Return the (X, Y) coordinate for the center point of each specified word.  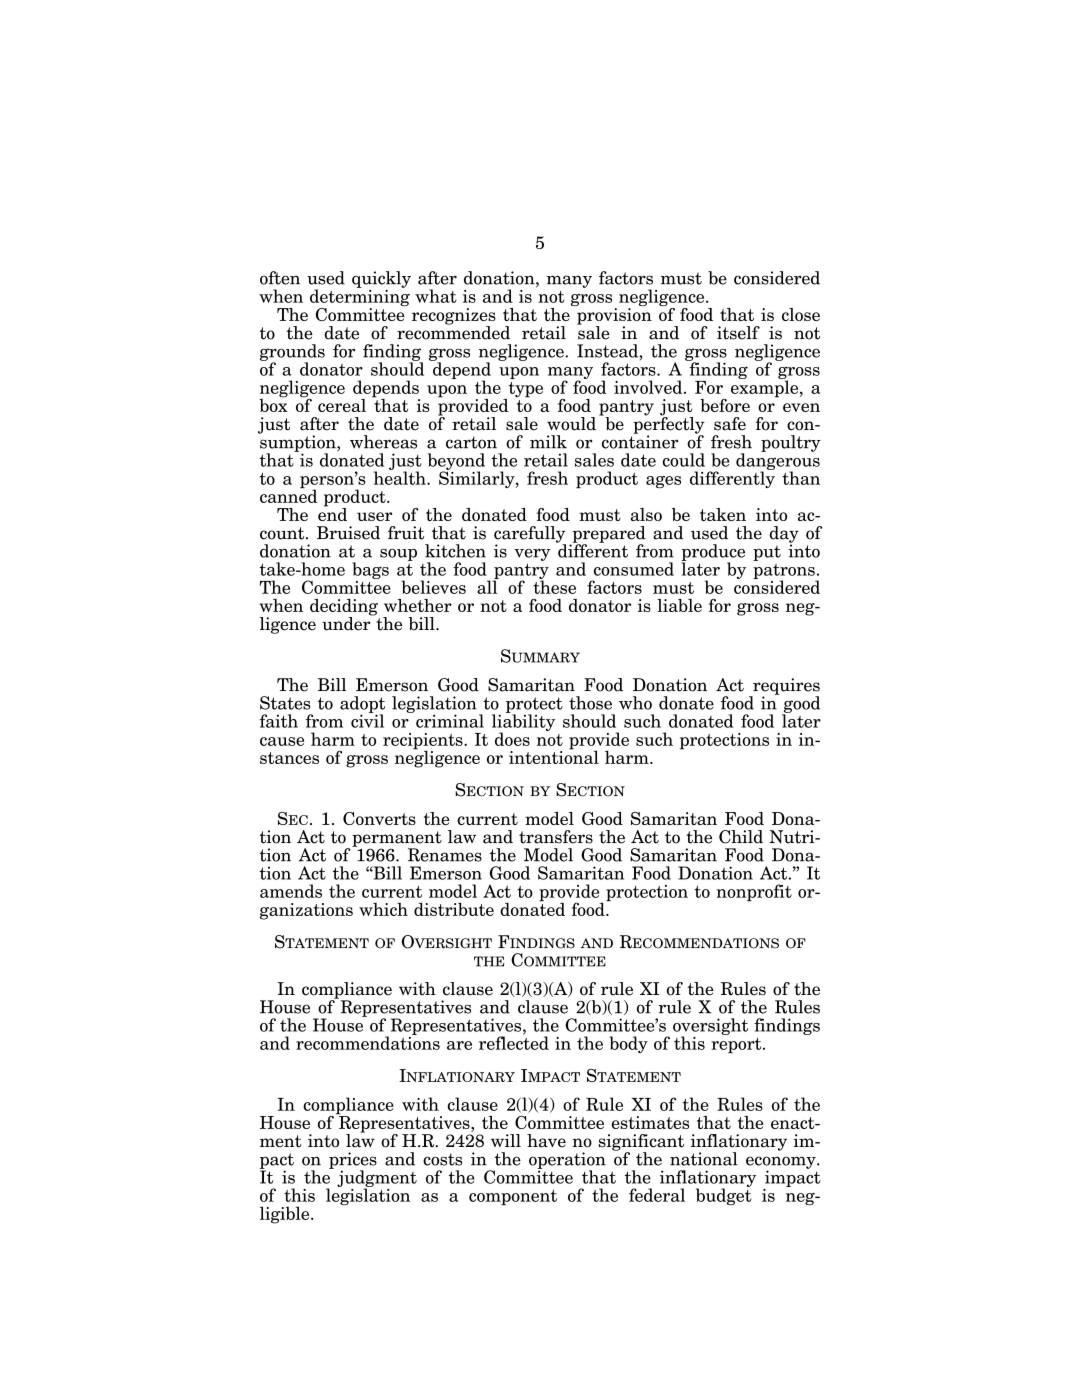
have (546, 1141)
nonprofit (754, 892)
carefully (530, 535)
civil (367, 720)
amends (291, 891)
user (374, 516)
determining (360, 298)
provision (614, 317)
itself (738, 333)
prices (353, 1161)
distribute (454, 909)
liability (523, 722)
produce (713, 553)
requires (785, 687)
